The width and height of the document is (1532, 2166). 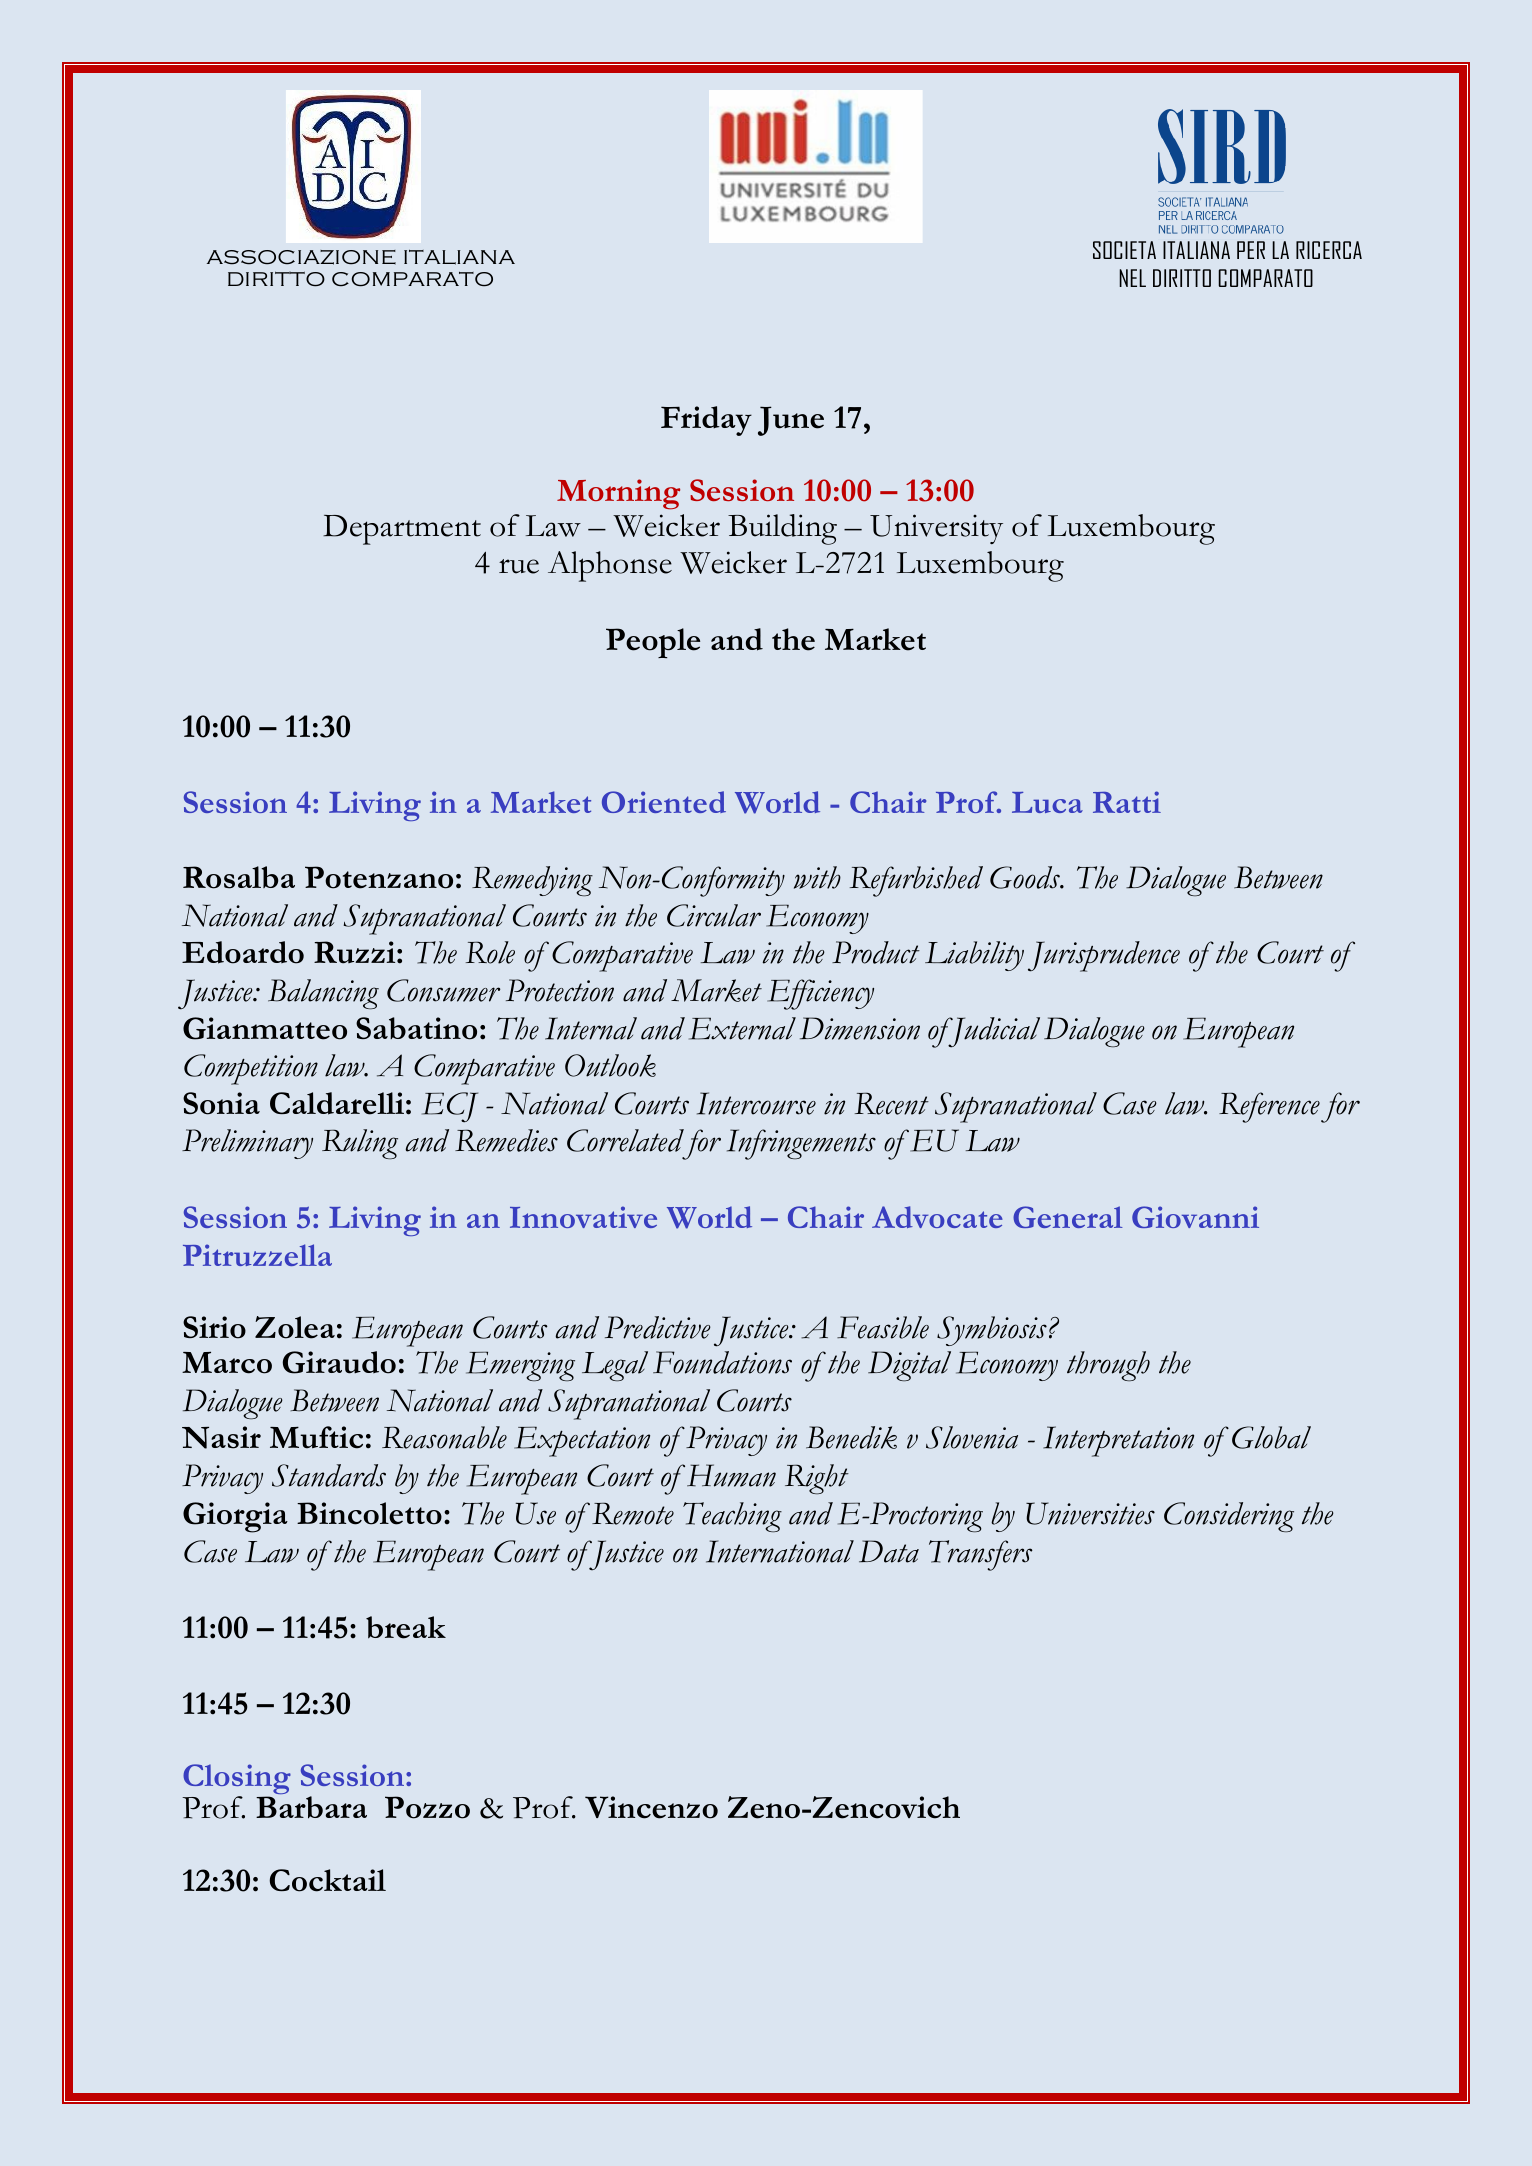 I want to click on Teaching, so click(x=732, y=1517).
